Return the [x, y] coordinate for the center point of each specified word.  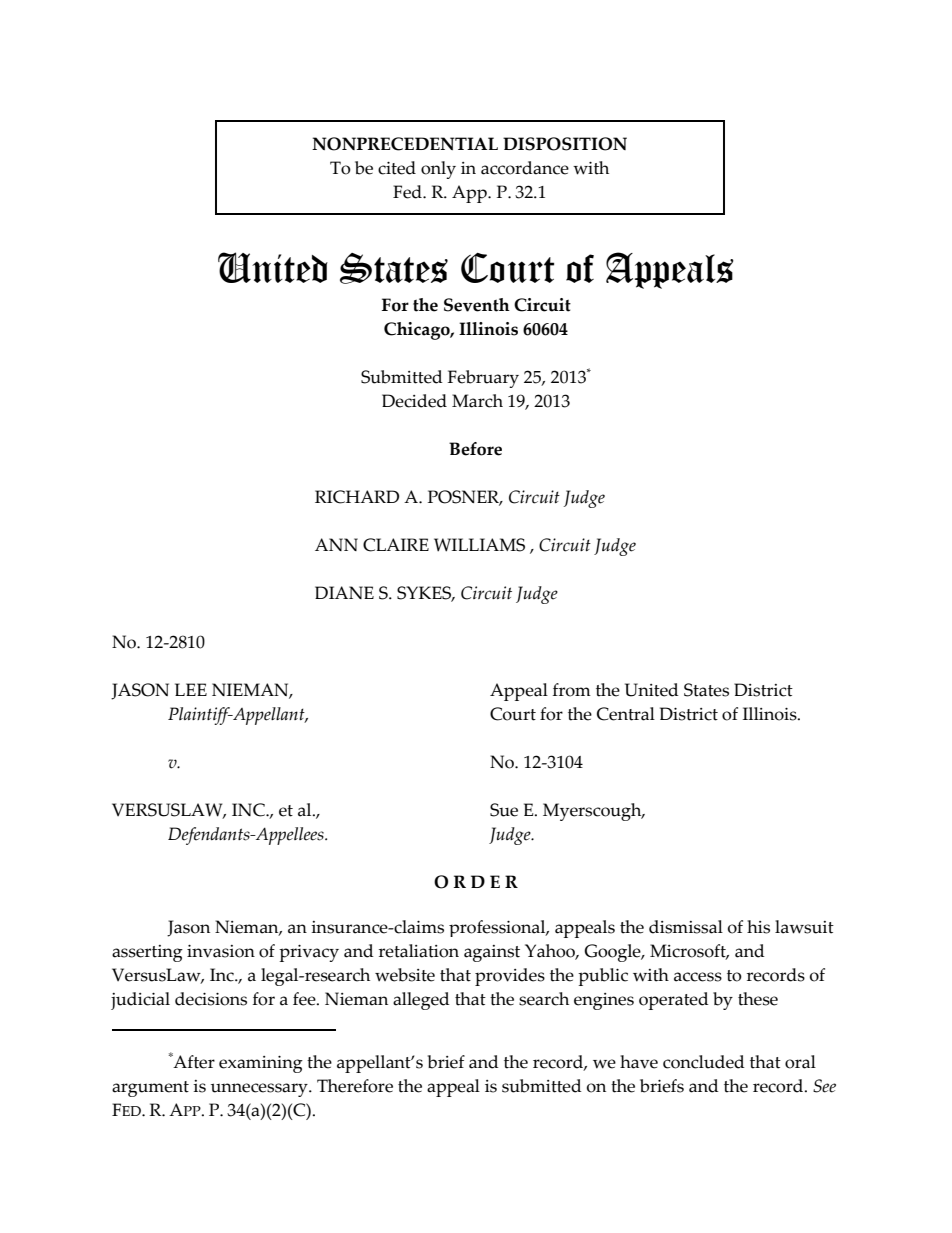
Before [475, 449]
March [477, 401]
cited [397, 168]
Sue [504, 810]
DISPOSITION [565, 144]
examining [261, 1064]
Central [626, 714]
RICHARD [357, 497]
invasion [221, 951]
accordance [525, 168]
